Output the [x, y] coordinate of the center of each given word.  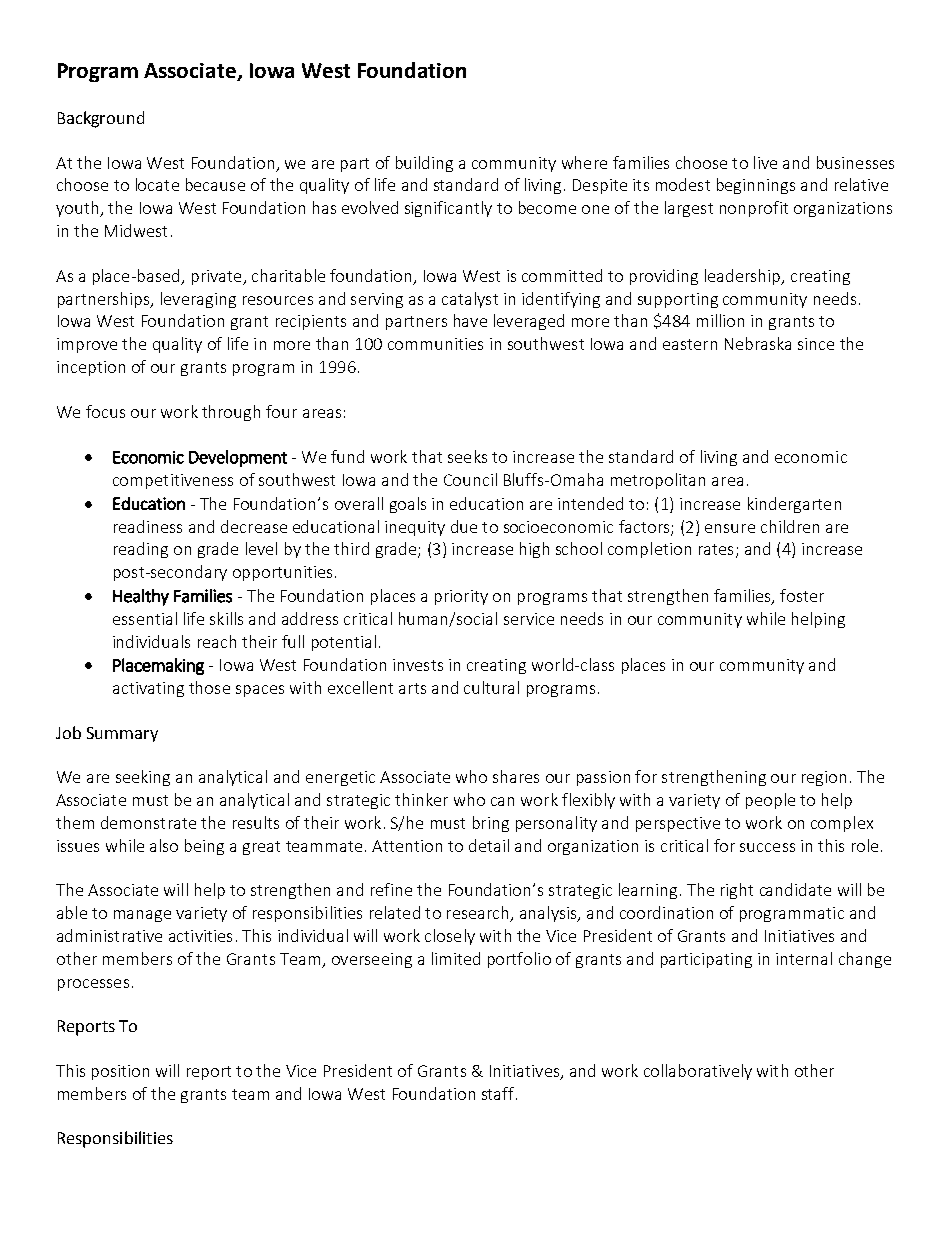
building [424, 164]
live [765, 162]
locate [157, 184]
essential [145, 618]
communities [435, 344]
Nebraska [758, 343]
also [164, 845]
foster [802, 595]
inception [91, 368]
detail [489, 845]
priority [461, 597]
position [120, 1072]
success [767, 847]
